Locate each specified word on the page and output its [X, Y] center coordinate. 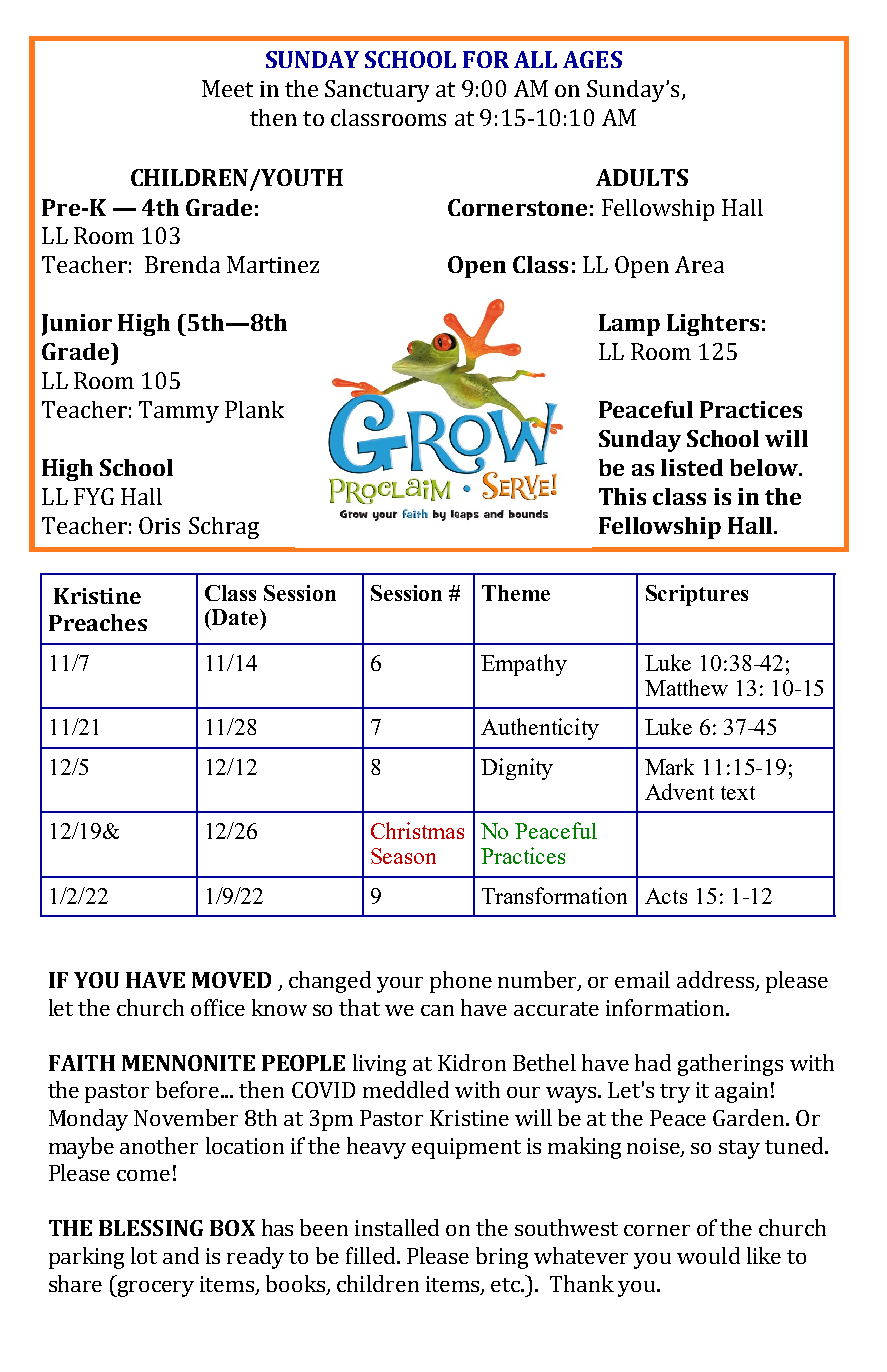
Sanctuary [377, 91]
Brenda [182, 264]
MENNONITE [188, 1063]
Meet [227, 88]
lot [144, 1255]
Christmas [417, 830]
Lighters [713, 325]
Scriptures [697, 595]
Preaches [98, 622]
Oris [159, 525]
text [738, 793]
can [437, 1010]
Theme [516, 593]
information [666, 1007]
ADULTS [642, 177]
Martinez [273, 264]
